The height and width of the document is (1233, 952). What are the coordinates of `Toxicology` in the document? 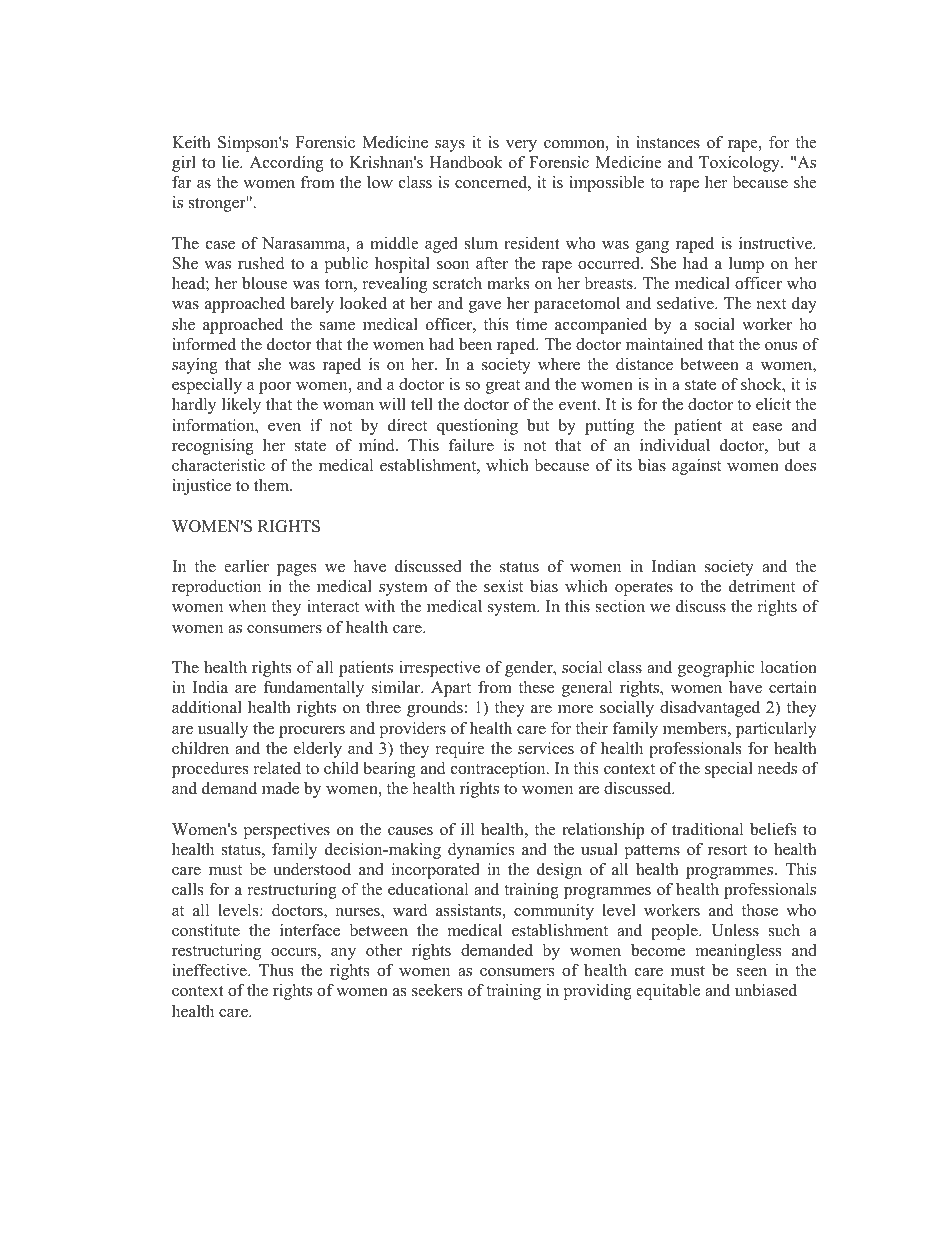 It's located at (740, 164).
